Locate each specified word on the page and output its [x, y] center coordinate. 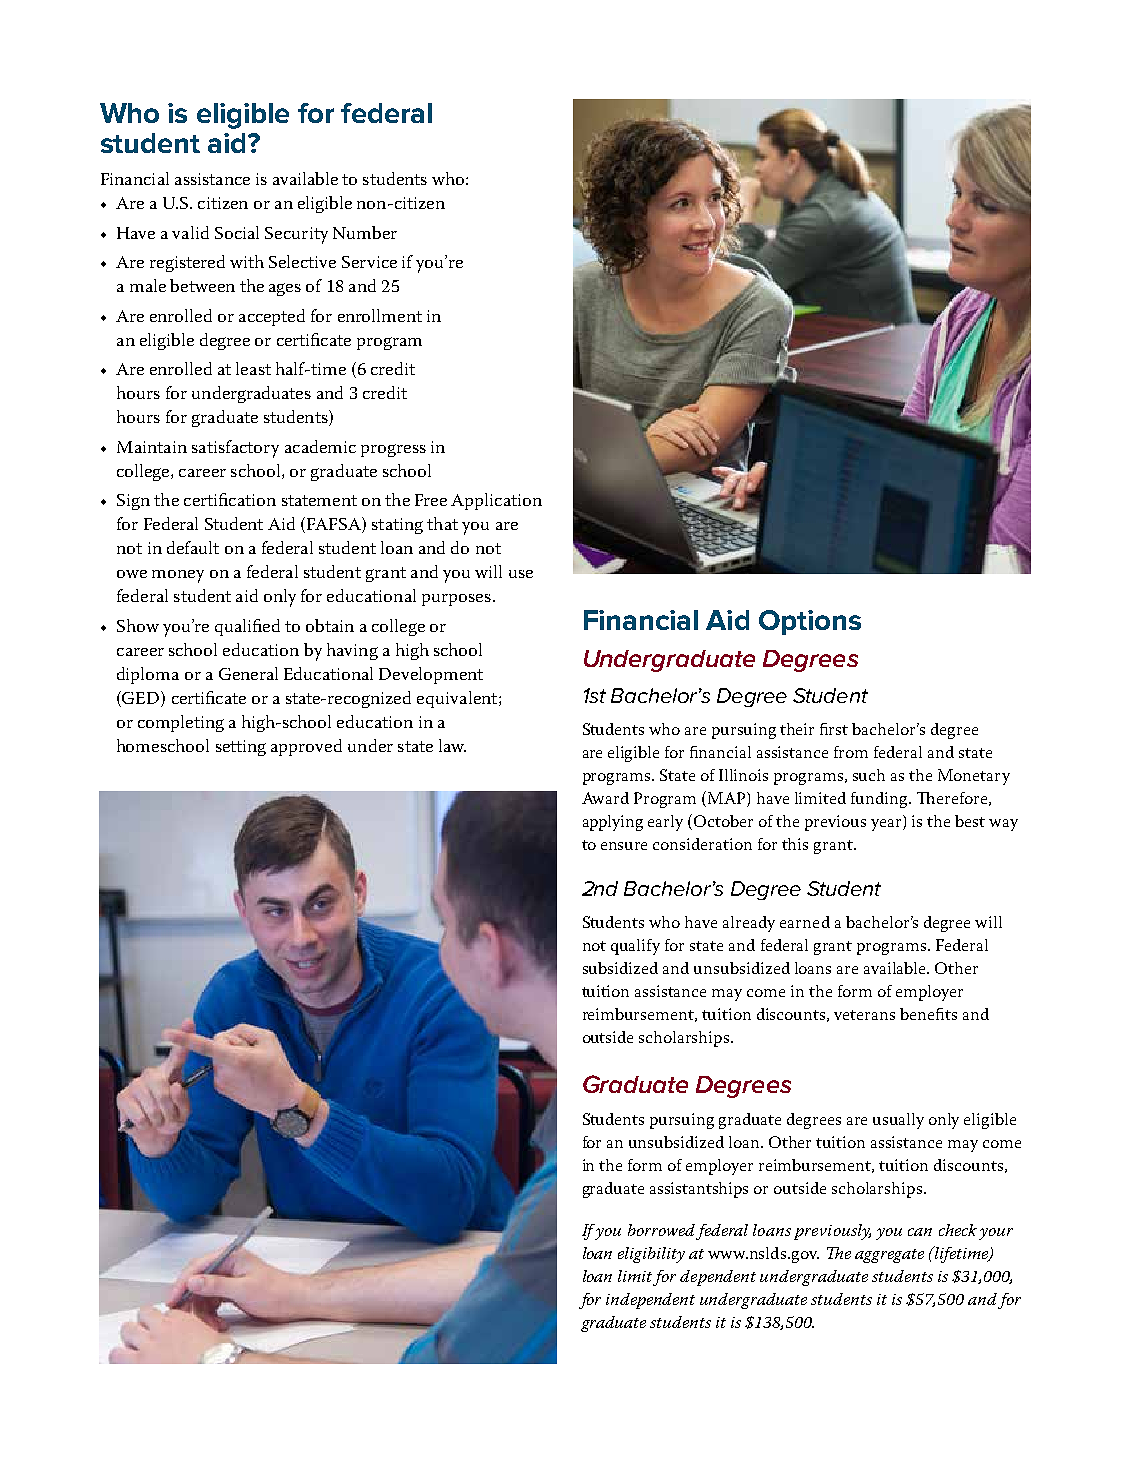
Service [369, 262]
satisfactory [235, 449]
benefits [928, 1014]
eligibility [651, 1255]
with [247, 261]
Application [496, 501]
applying [613, 823]
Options [810, 622]
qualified [247, 627]
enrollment [380, 315]
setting [241, 748]
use [521, 574]
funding [880, 800]
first [834, 729]
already [749, 924]
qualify [635, 947]
